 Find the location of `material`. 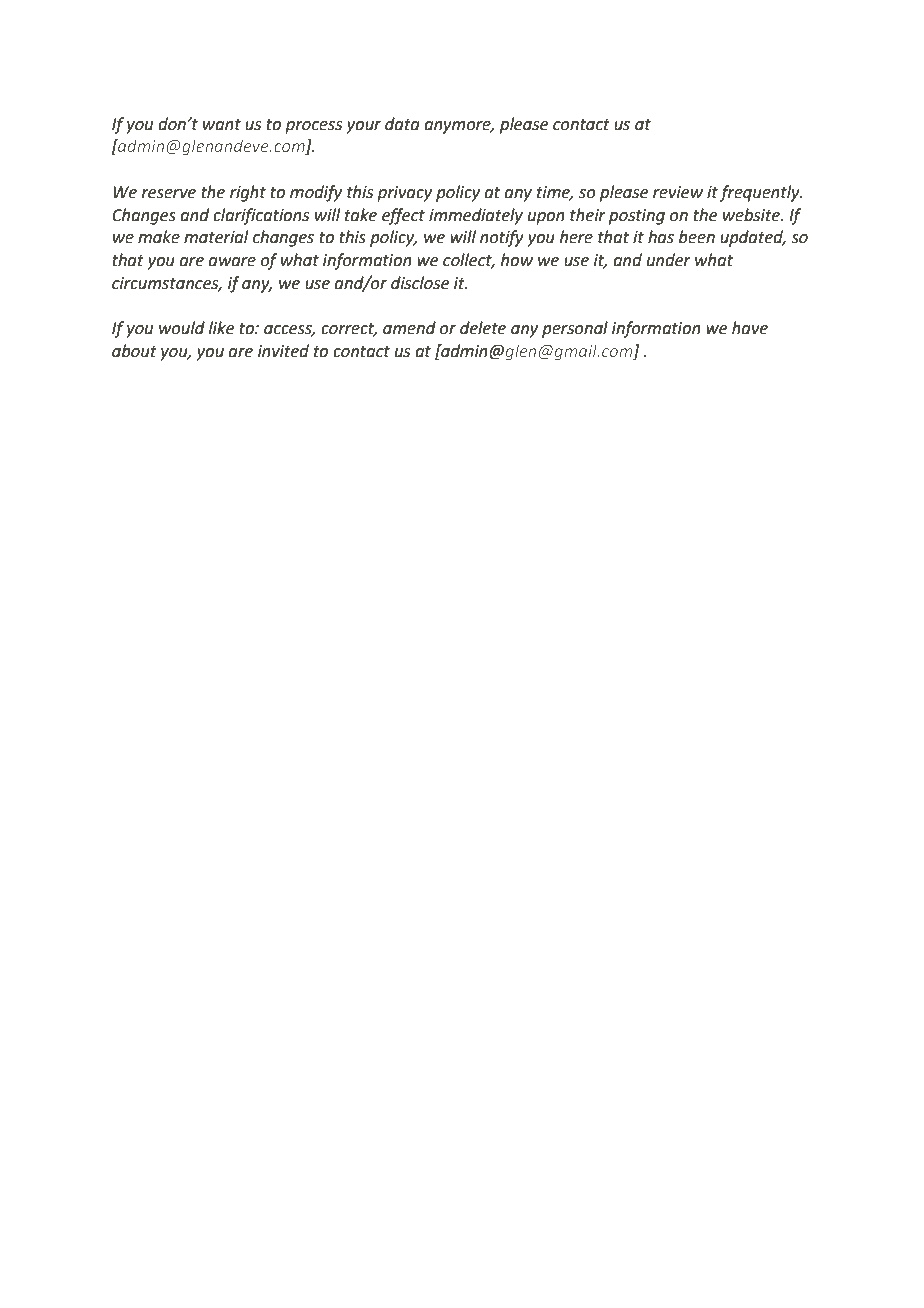

material is located at coordinates (216, 237).
